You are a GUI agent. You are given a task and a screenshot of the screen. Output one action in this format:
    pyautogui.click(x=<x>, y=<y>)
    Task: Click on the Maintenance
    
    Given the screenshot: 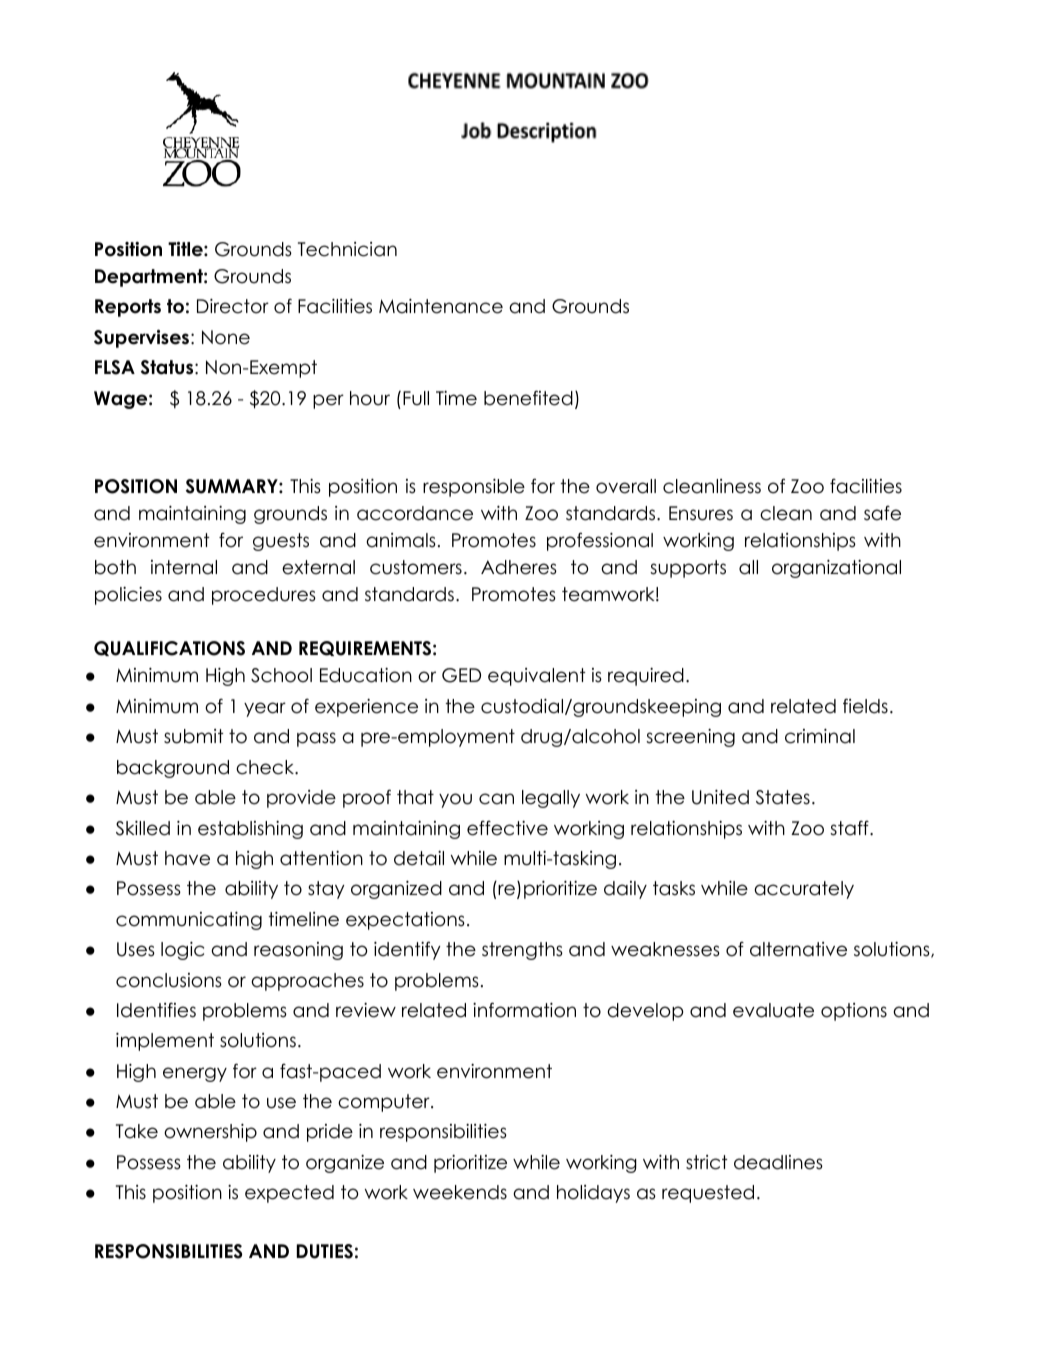 What is the action you would take?
    pyautogui.click(x=441, y=306)
